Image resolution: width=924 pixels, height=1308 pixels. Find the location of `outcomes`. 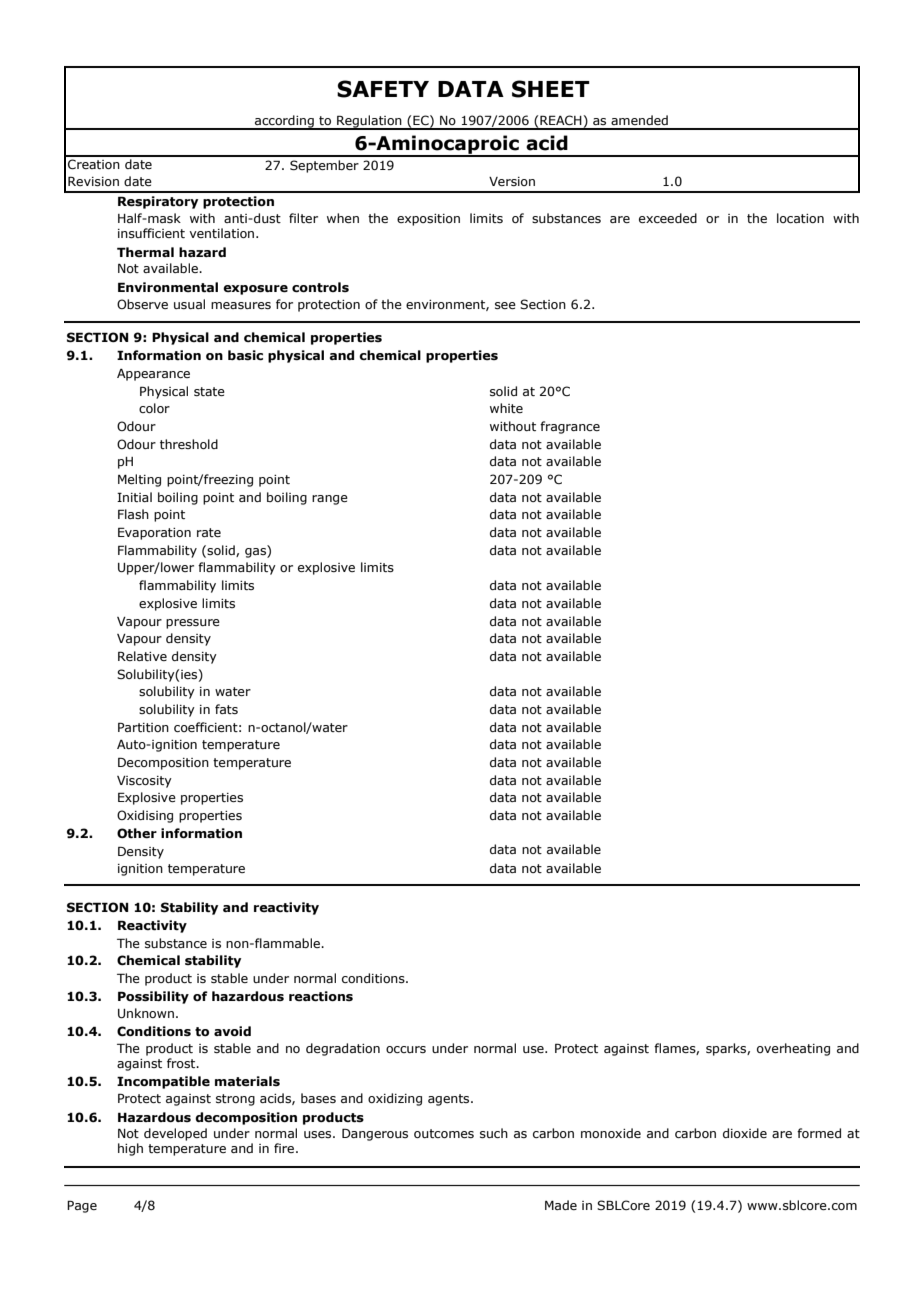

outcomes is located at coordinates (444, 1133).
